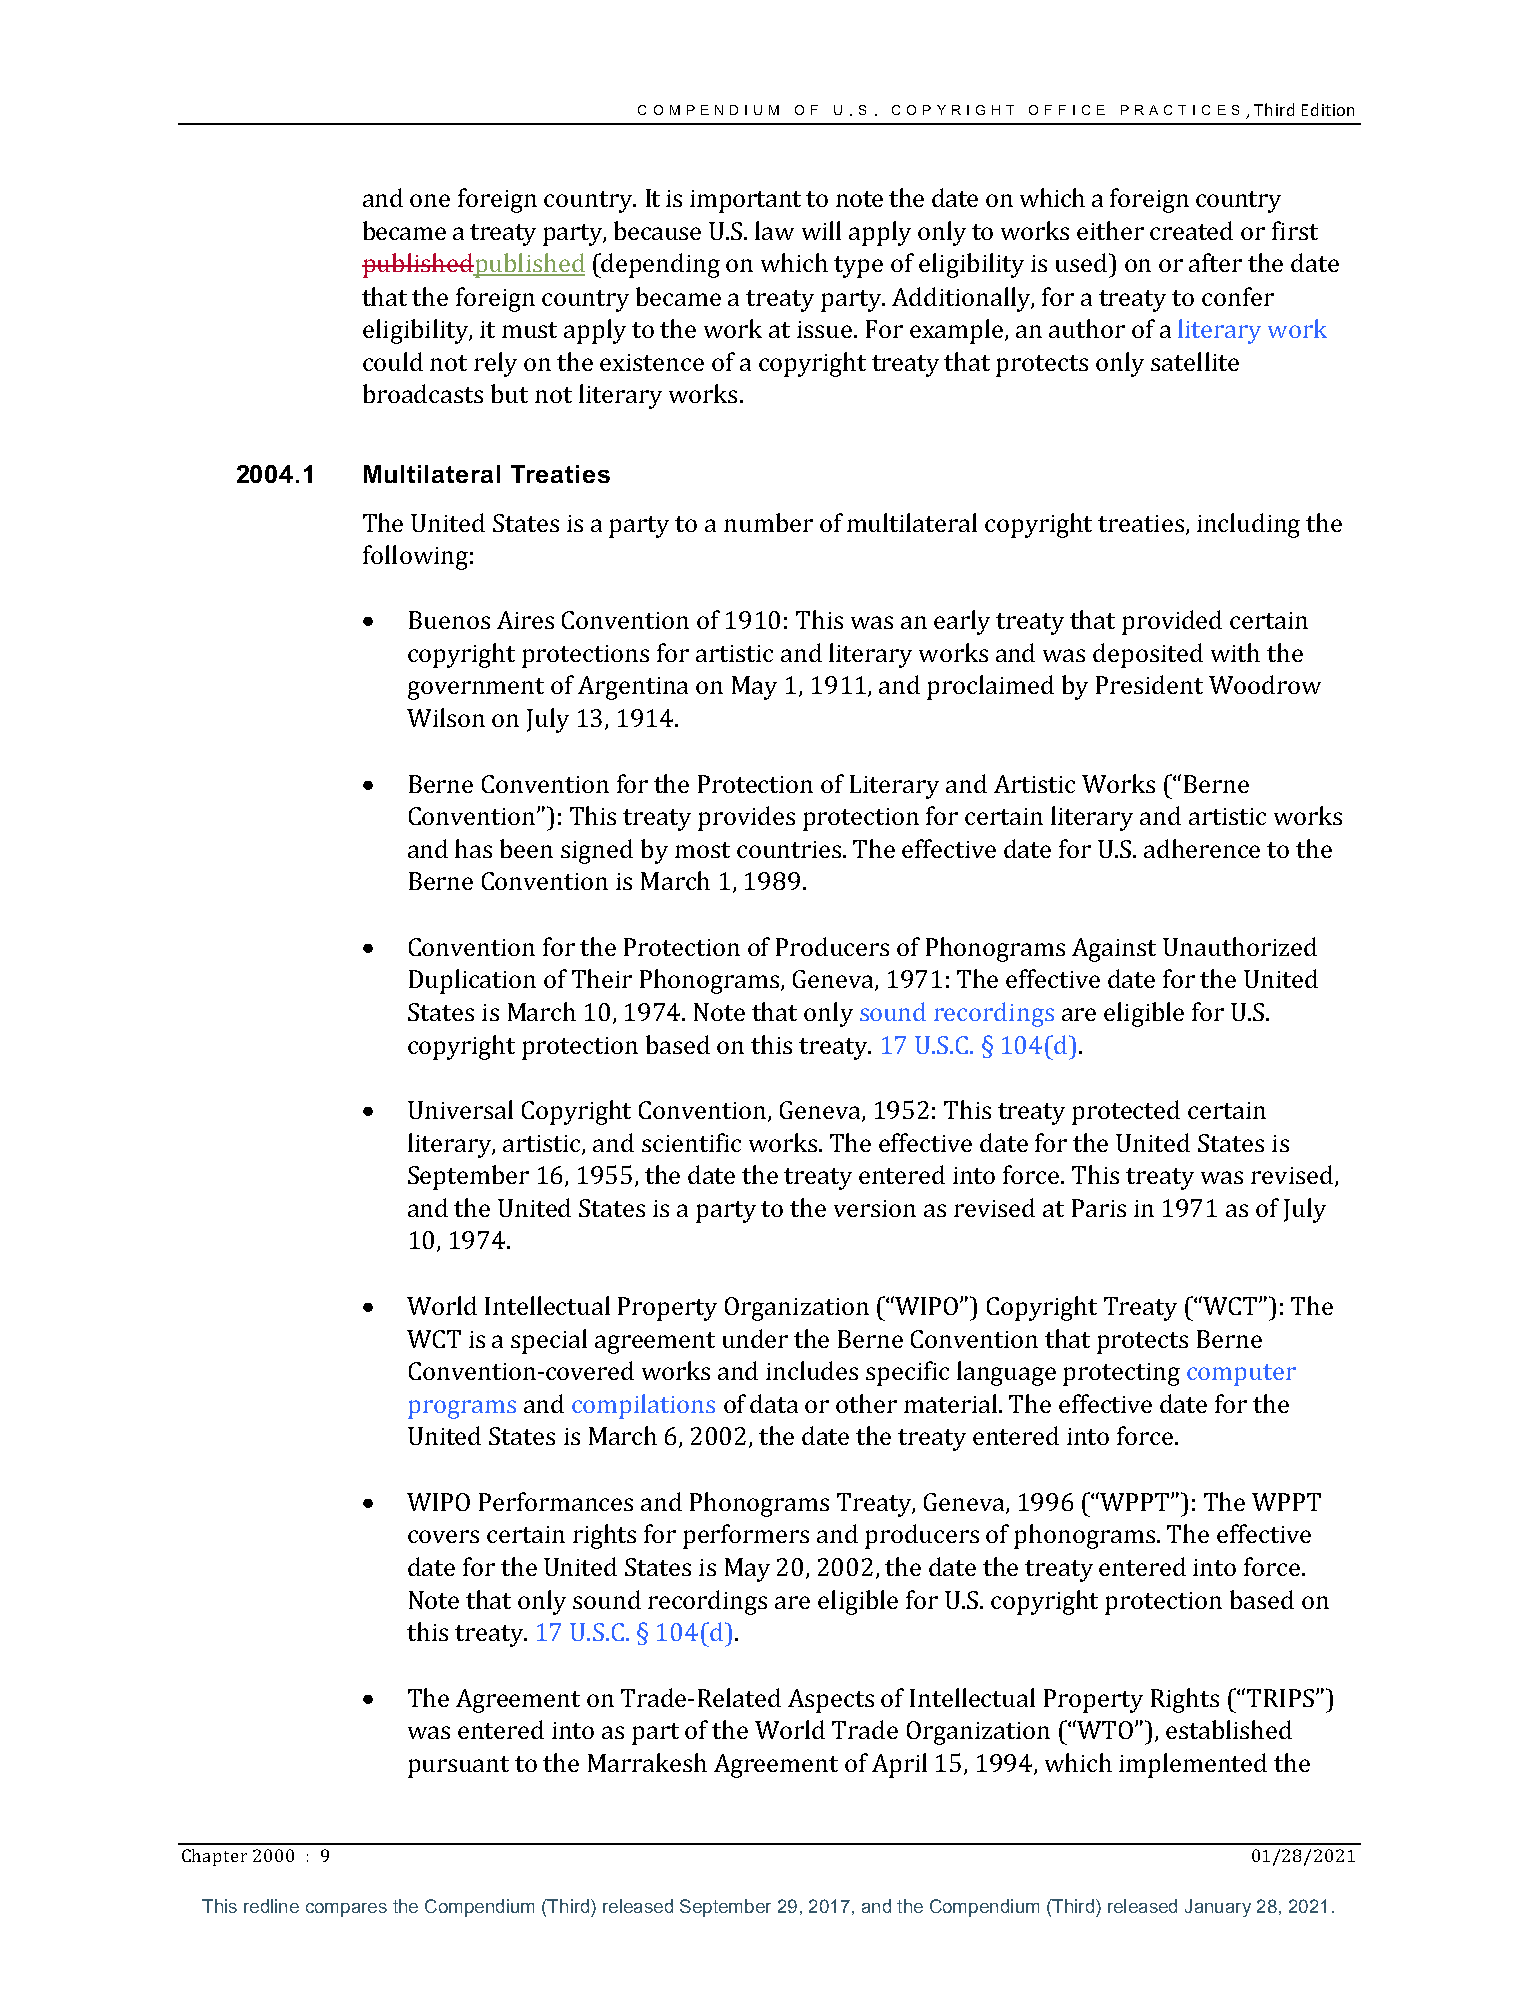 Image resolution: width=1537 pixels, height=1989 pixels. Describe the element at coordinates (755, 1338) in the screenshot. I see `under` at that location.
